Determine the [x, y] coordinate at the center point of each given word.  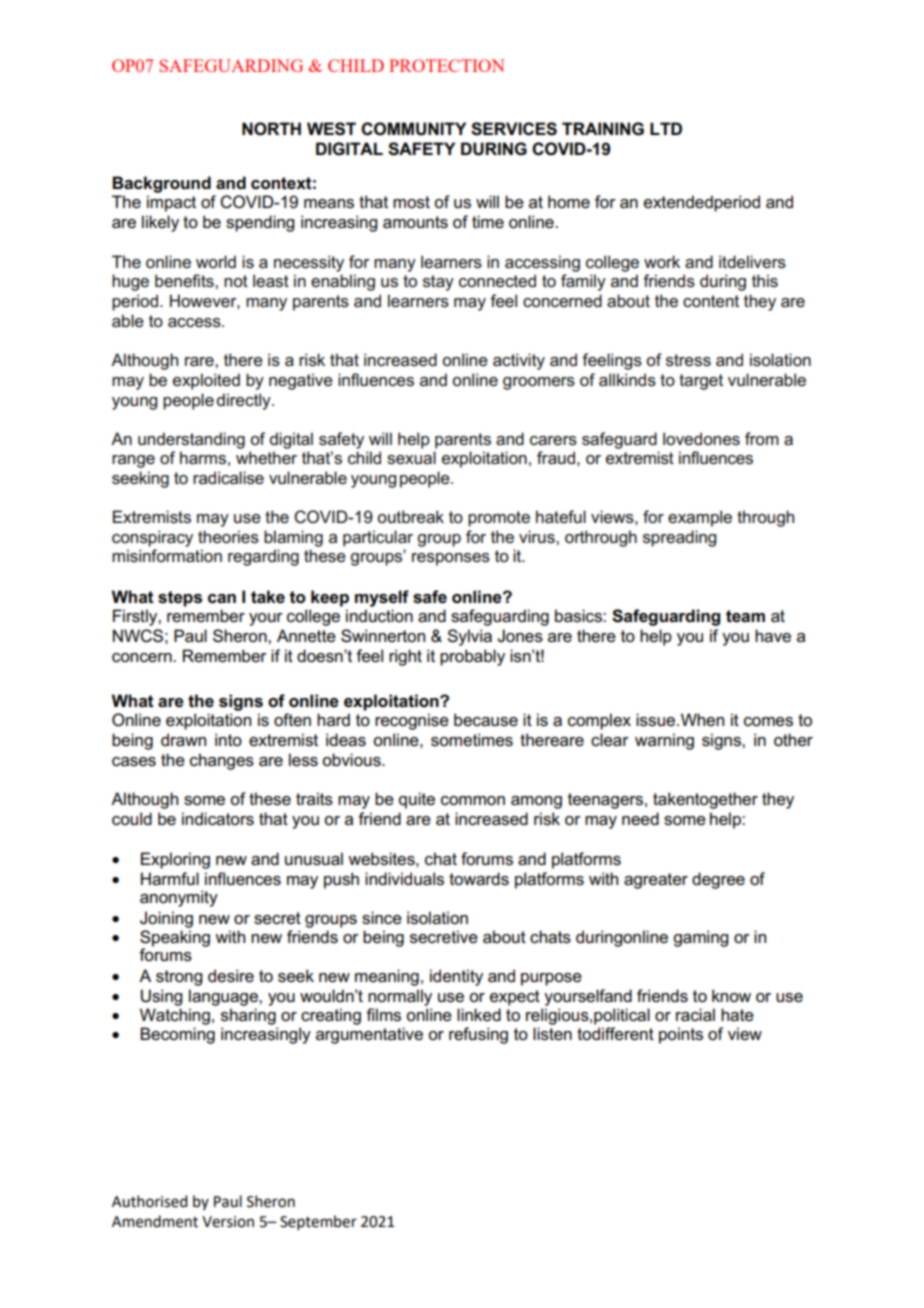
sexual [411, 458]
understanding [191, 440]
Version [228, 1222]
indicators [218, 819]
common [473, 801]
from [762, 438]
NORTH [271, 129]
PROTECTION [447, 65]
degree [718, 880]
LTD [666, 128]
